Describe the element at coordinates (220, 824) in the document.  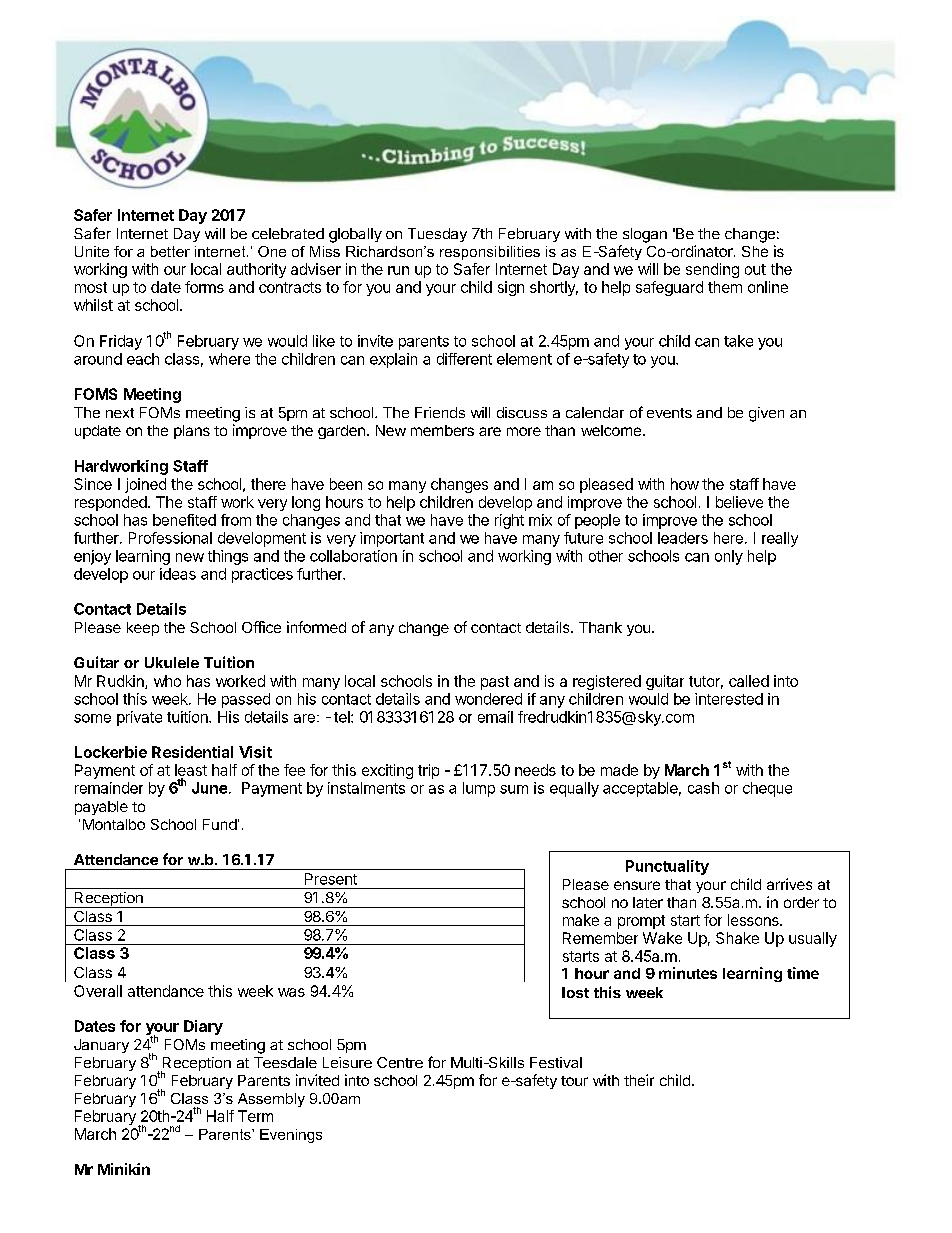
I see `Fund` at that location.
